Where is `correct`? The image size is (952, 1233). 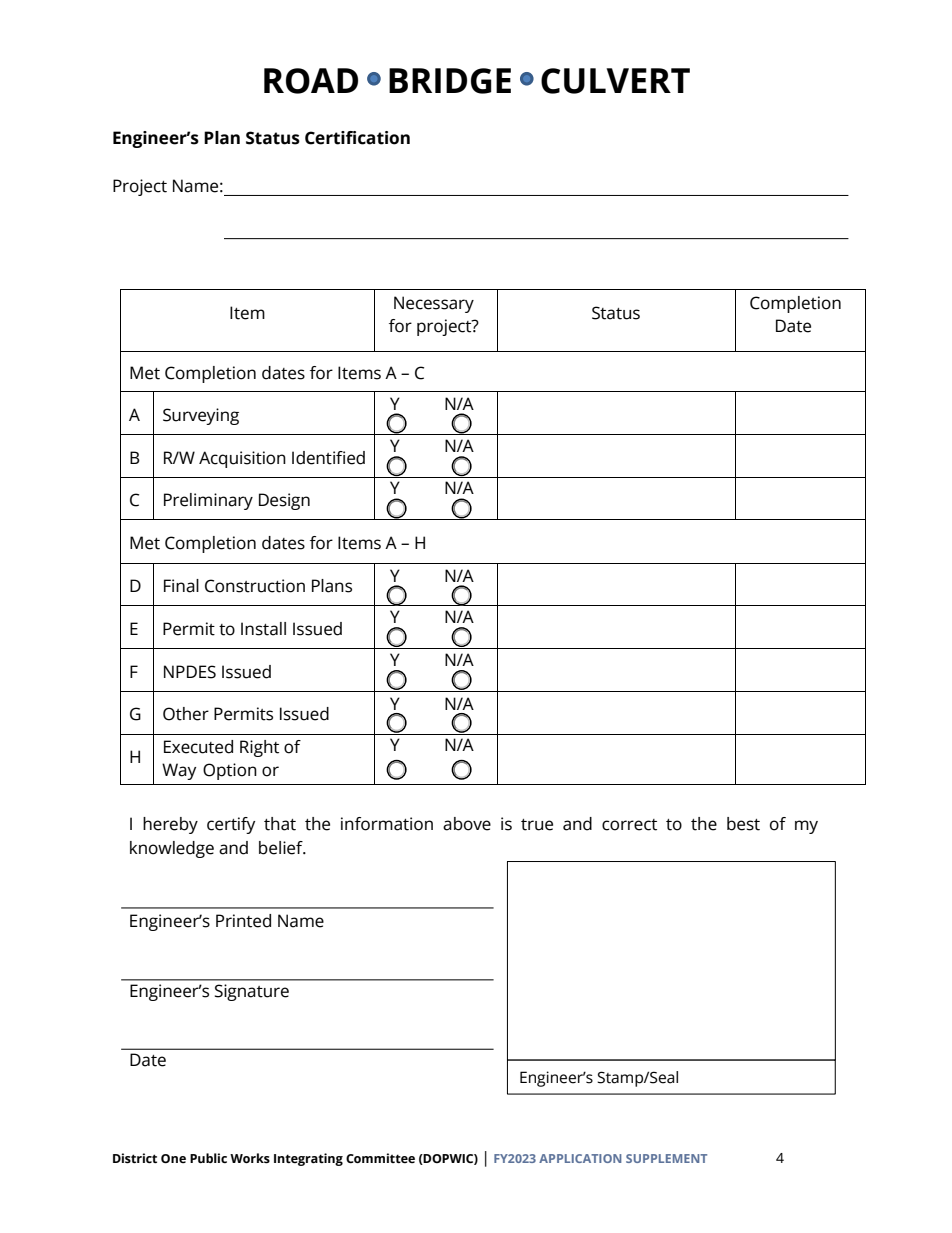
correct is located at coordinates (629, 825).
